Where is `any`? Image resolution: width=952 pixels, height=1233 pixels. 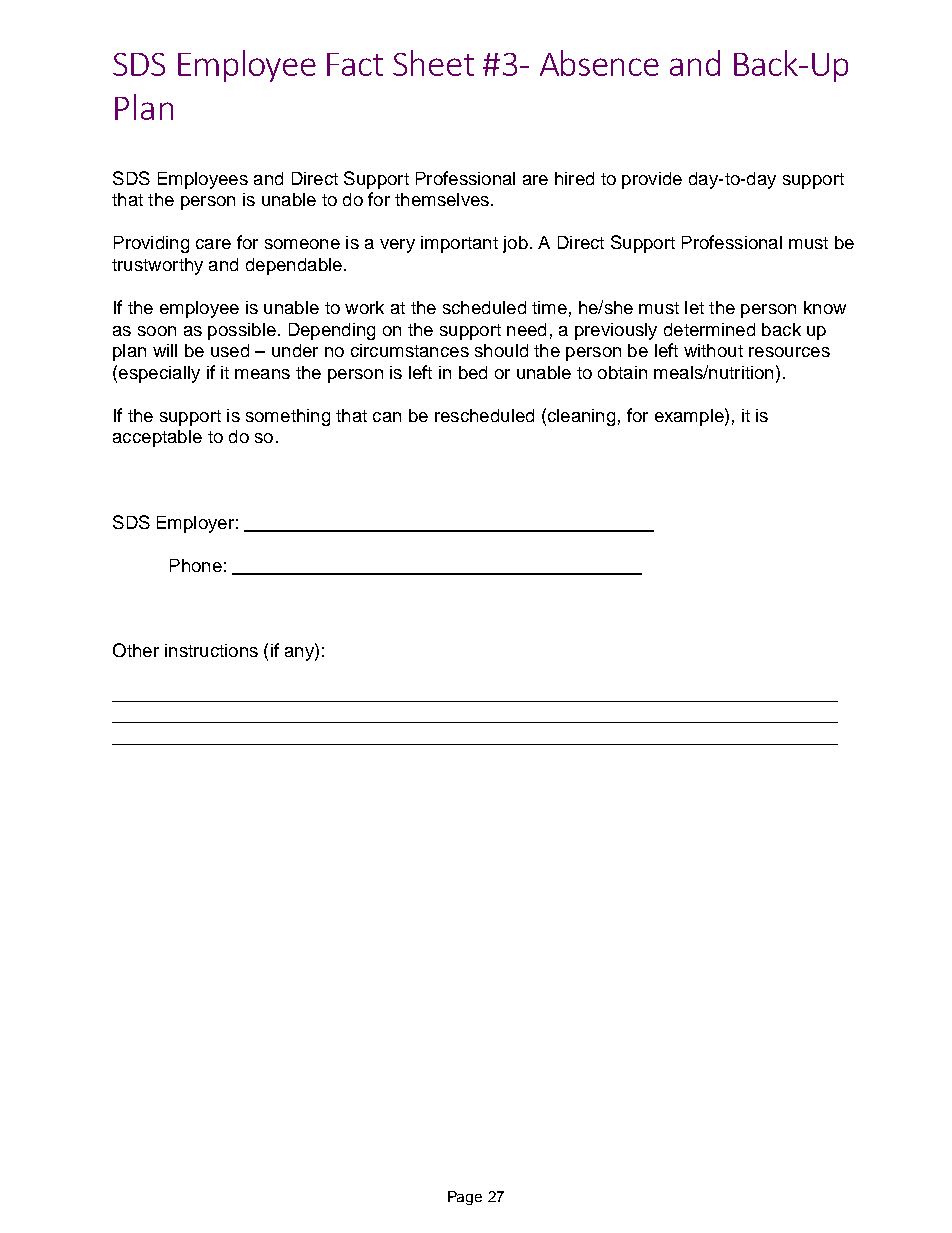 any is located at coordinates (300, 654).
